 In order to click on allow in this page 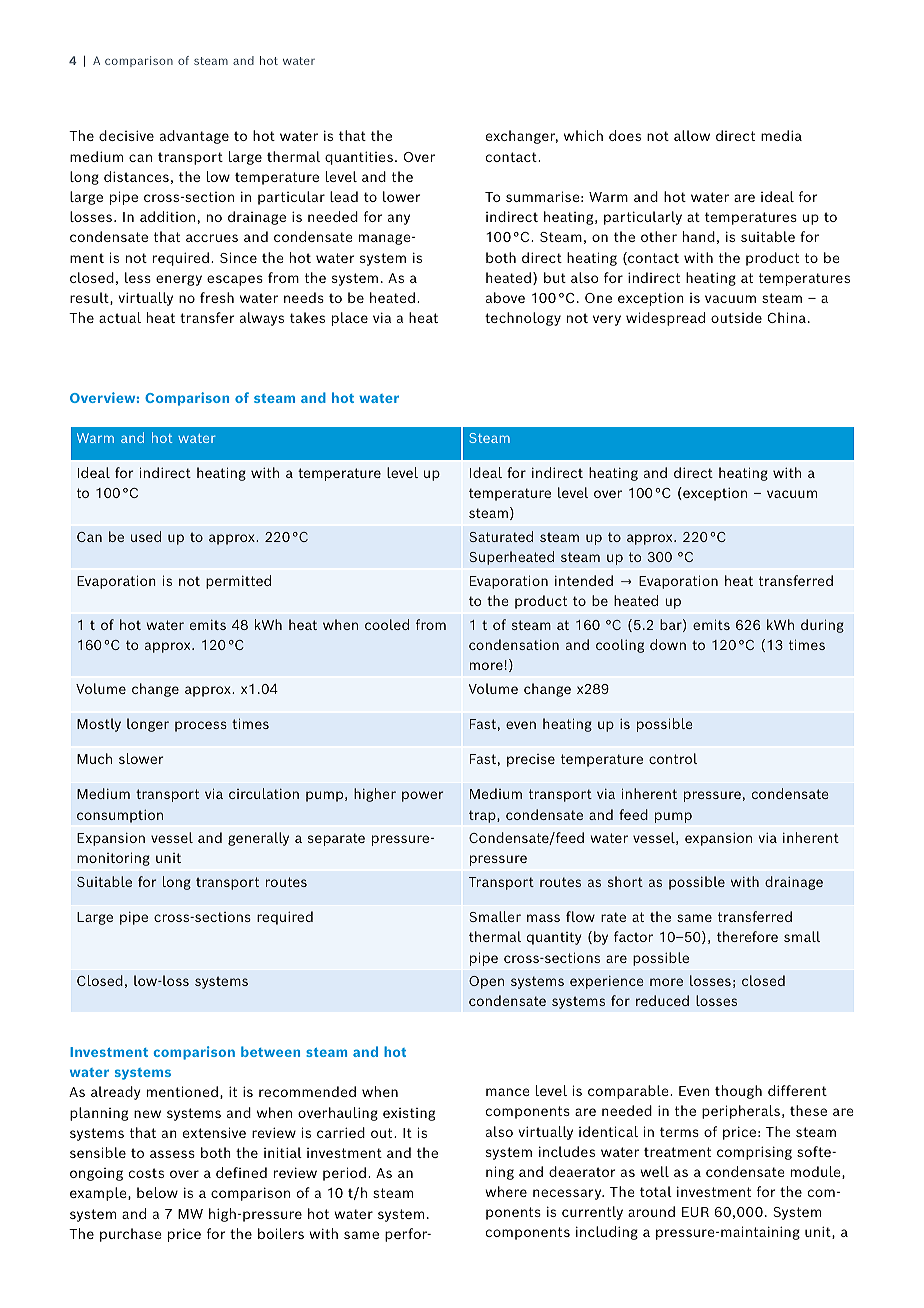, I will do `click(692, 135)`.
